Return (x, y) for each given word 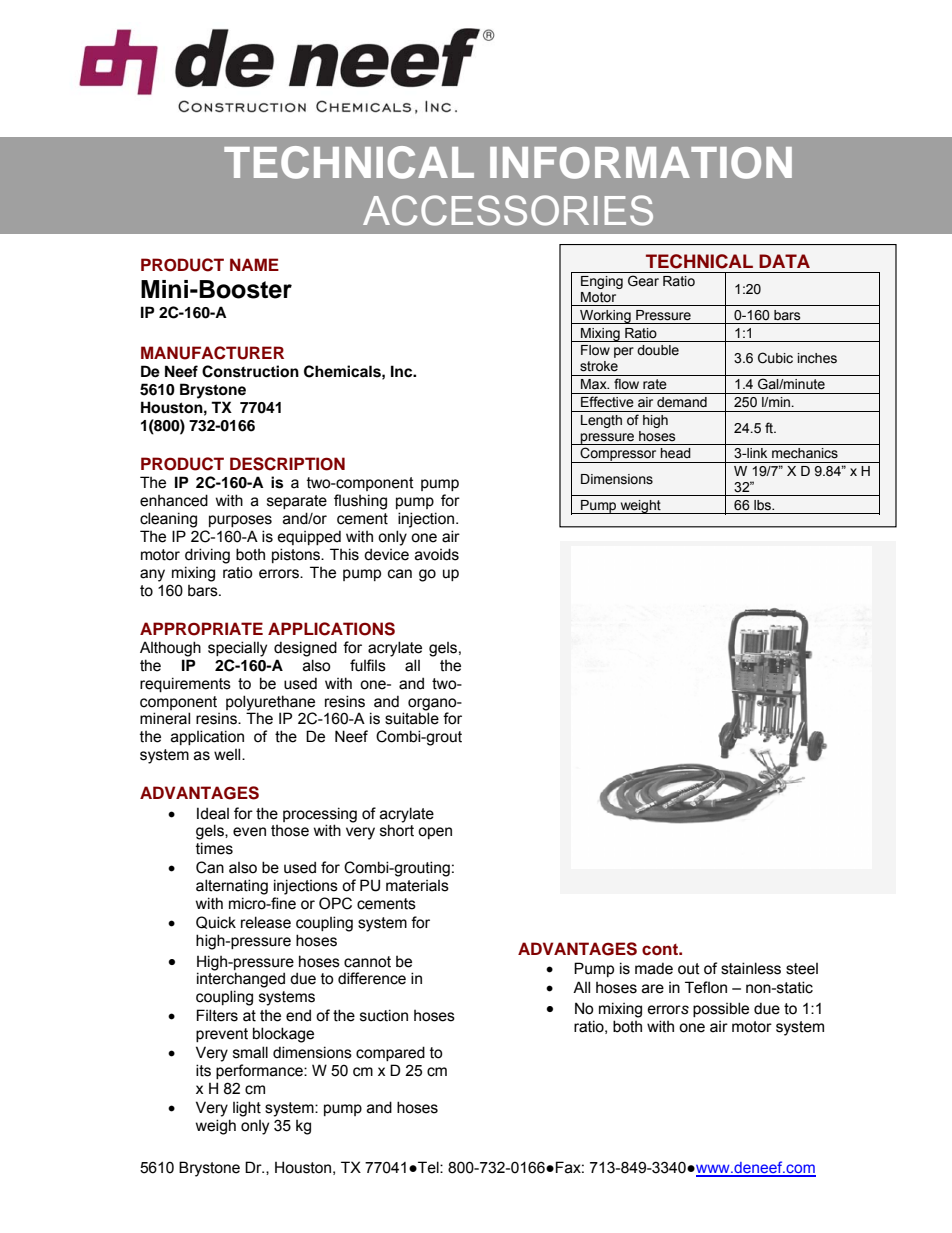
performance (260, 1071)
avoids (437, 554)
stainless (751, 968)
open (435, 833)
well (228, 754)
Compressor (618, 455)
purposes (240, 521)
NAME (254, 264)
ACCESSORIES (508, 210)
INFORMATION (641, 163)
